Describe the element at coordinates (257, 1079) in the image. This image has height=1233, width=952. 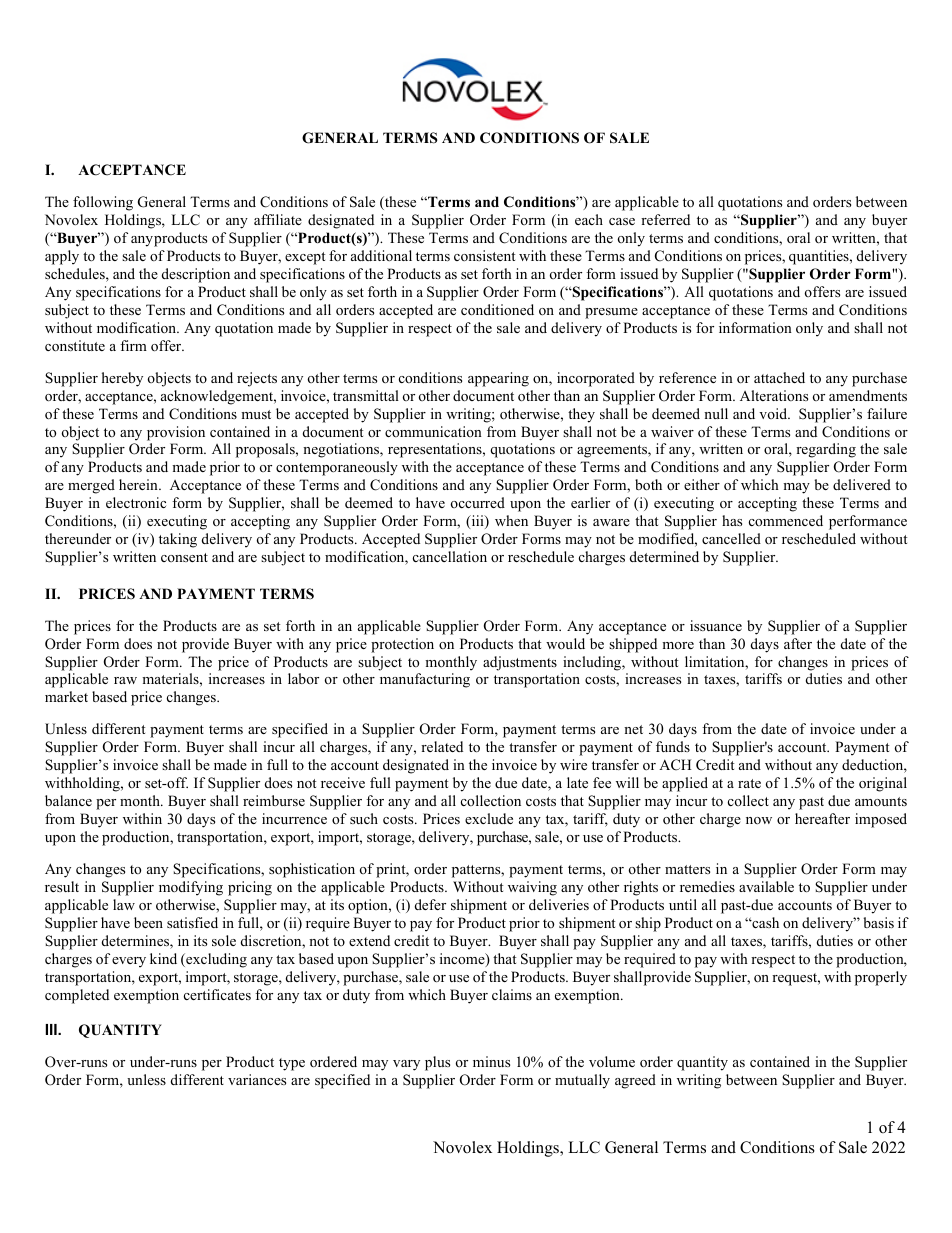
I see `variances` at that location.
